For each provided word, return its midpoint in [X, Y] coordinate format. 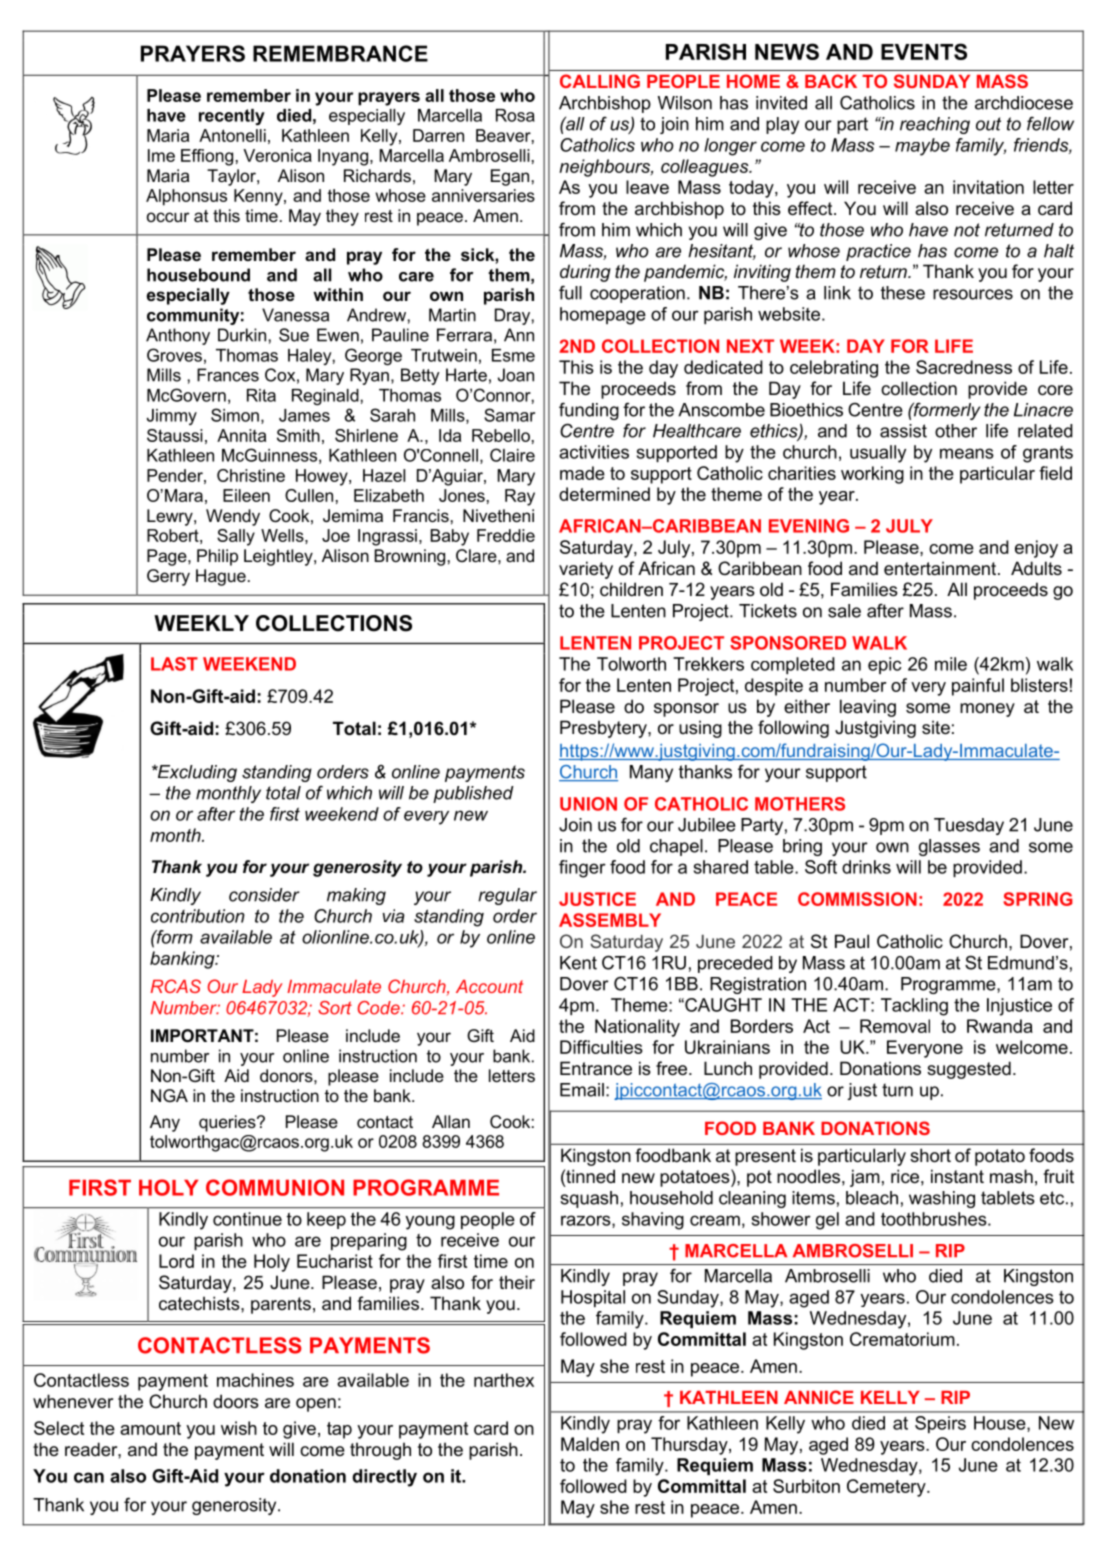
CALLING [600, 81]
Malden [590, 1444]
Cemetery [887, 1488]
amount [150, 1428]
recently [232, 117]
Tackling [914, 1007]
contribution [198, 916]
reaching [935, 125]
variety [586, 570]
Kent [578, 963]
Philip [217, 557]
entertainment [941, 568]
